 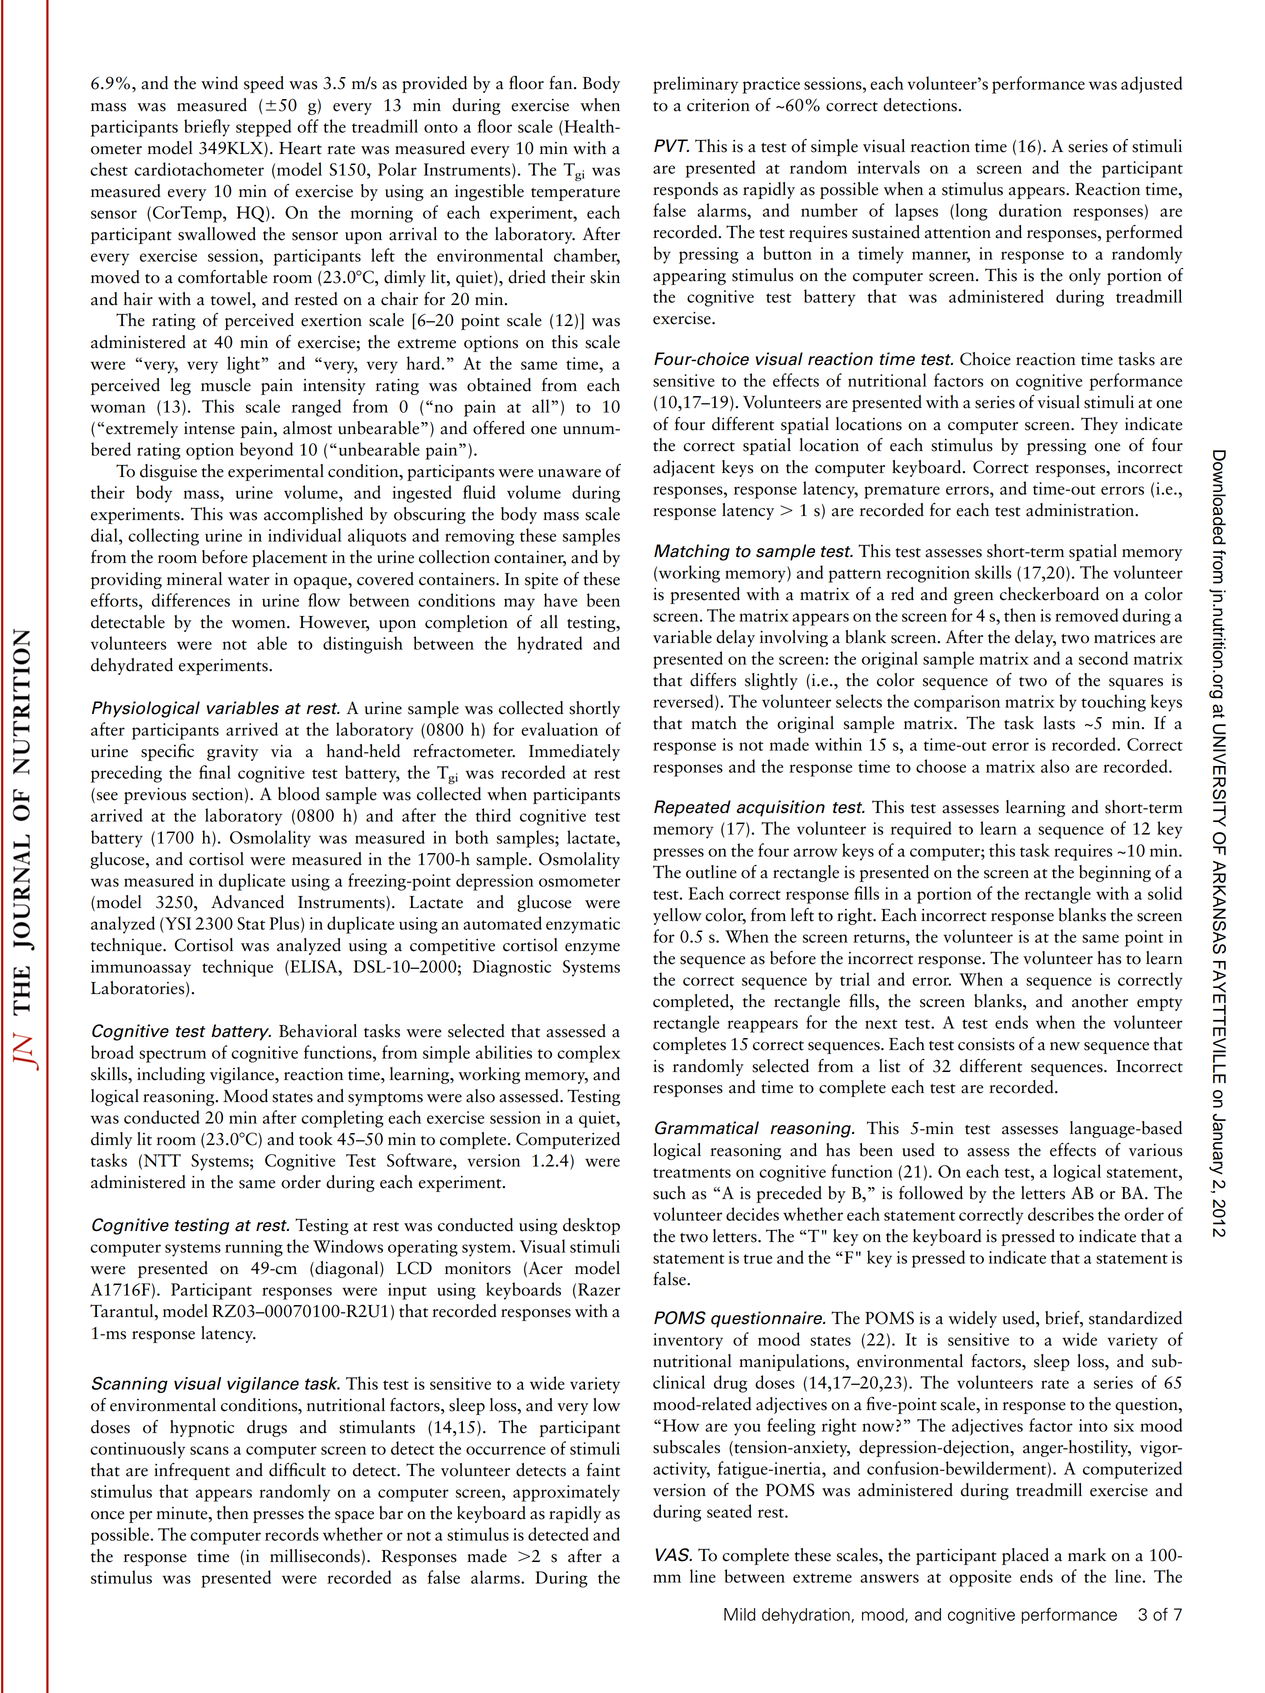 I want to click on VAS, so click(x=673, y=1555).
